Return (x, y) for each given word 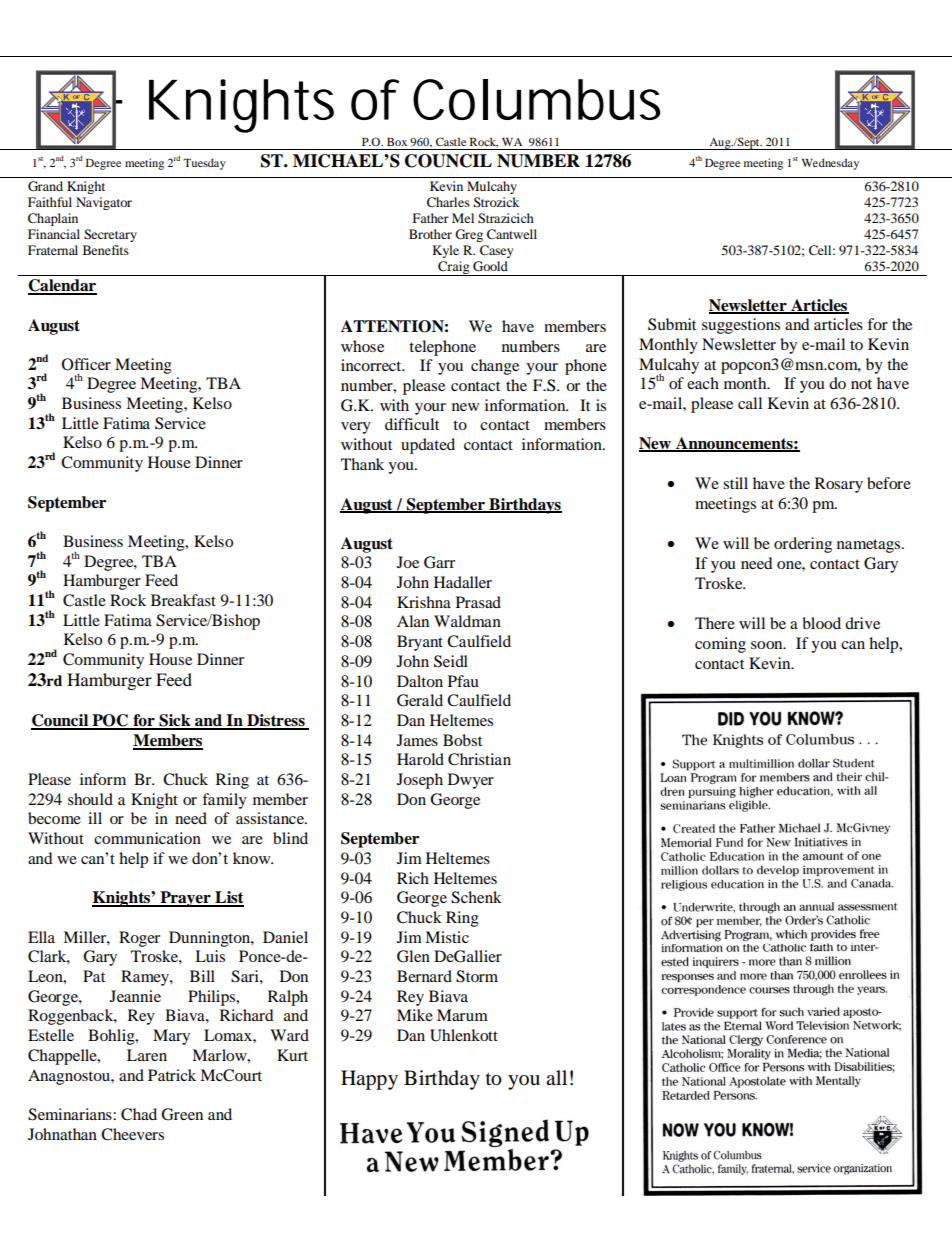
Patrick (172, 1075)
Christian (479, 759)
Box (397, 142)
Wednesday (830, 164)
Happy (369, 1080)
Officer (86, 364)
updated (428, 446)
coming (720, 645)
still (735, 483)
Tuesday (204, 164)
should (90, 799)
